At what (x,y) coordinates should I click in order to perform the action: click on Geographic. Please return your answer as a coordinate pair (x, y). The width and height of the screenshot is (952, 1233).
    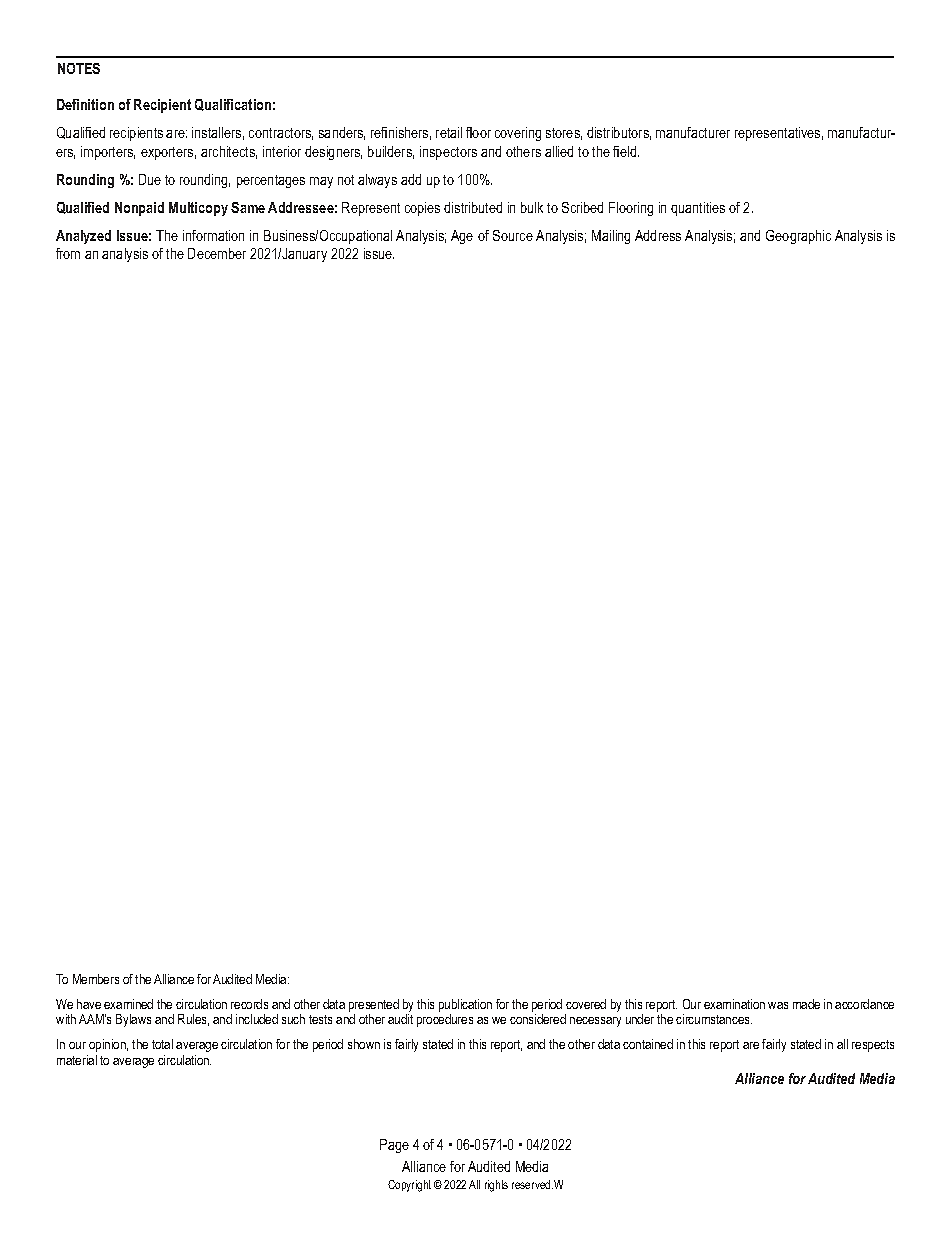
    Looking at the image, I should click on (798, 237).
